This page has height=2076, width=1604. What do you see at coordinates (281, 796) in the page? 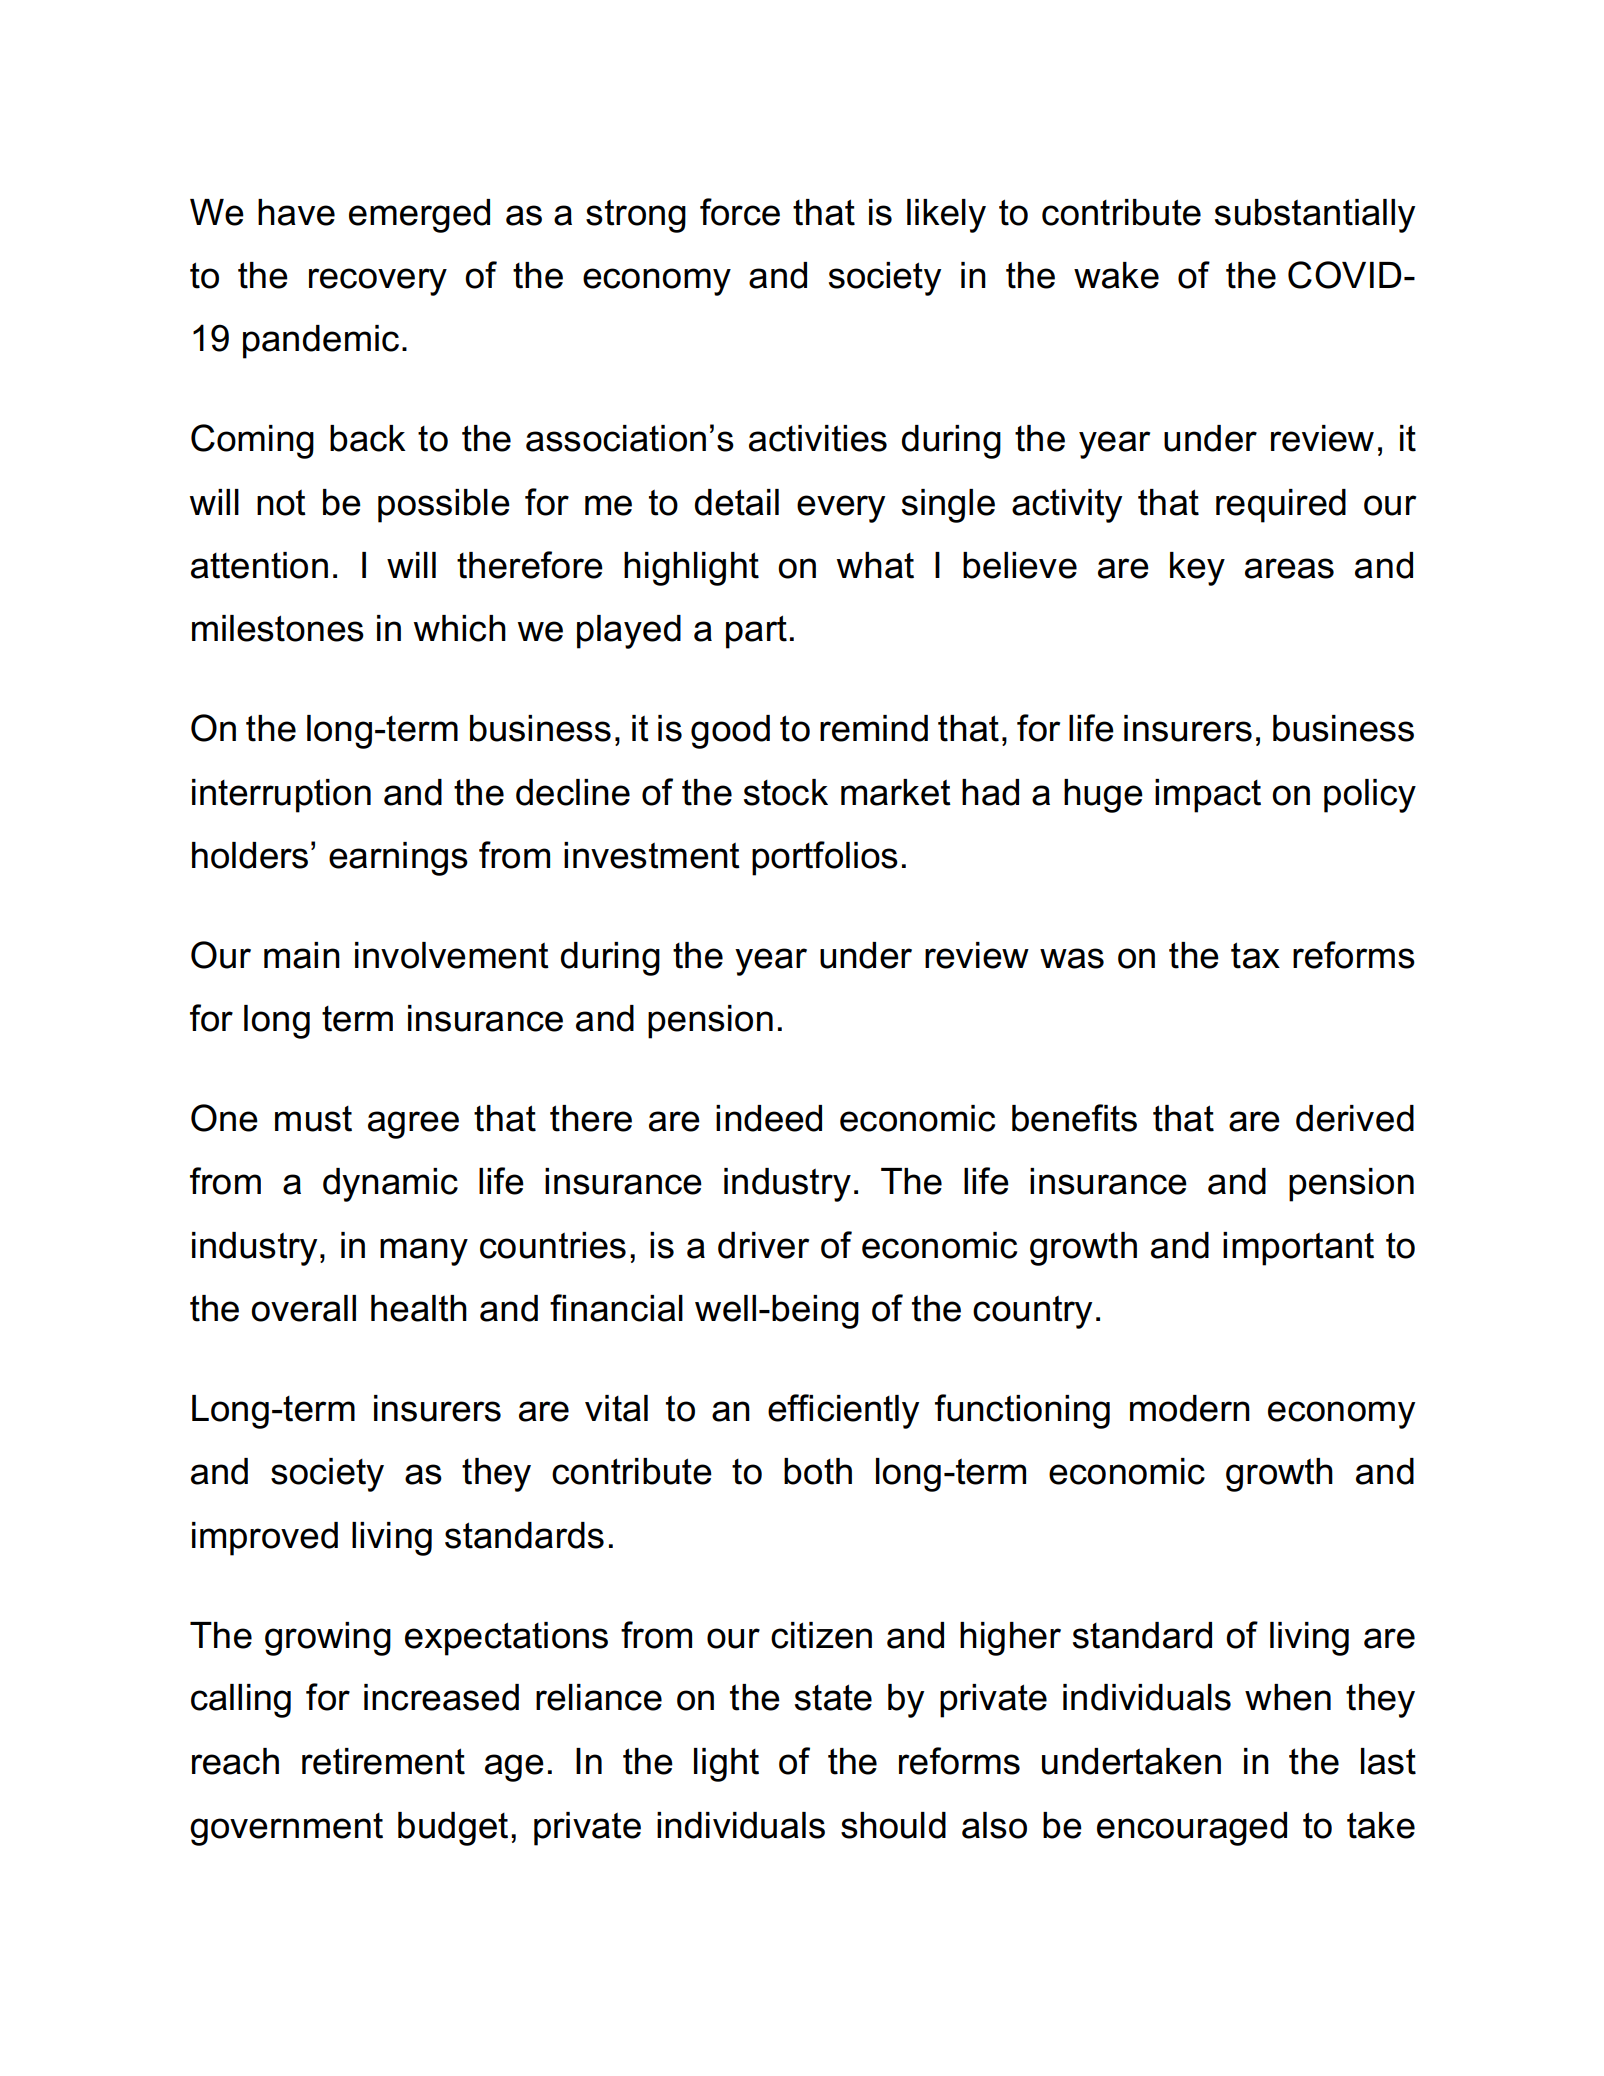
I see `interruption` at bounding box center [281, 796].
